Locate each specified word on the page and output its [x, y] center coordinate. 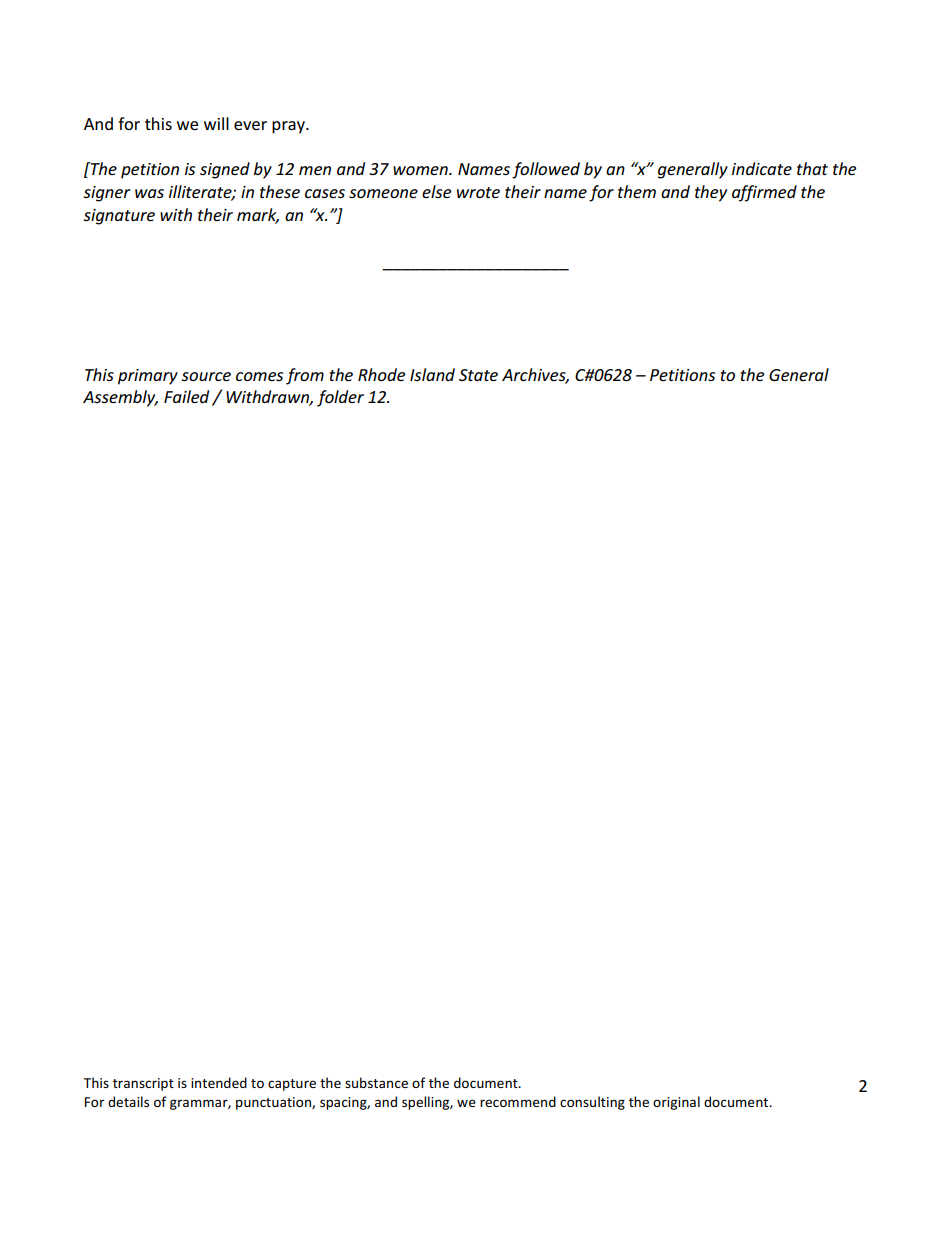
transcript [143, 1084]
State [478, 375]
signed [225, 170]
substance [376, 1082]
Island [432, 374]
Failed [186, 396]
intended [219, 1082]
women [421, 170]
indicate [762, 168]
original [676, 1103]
